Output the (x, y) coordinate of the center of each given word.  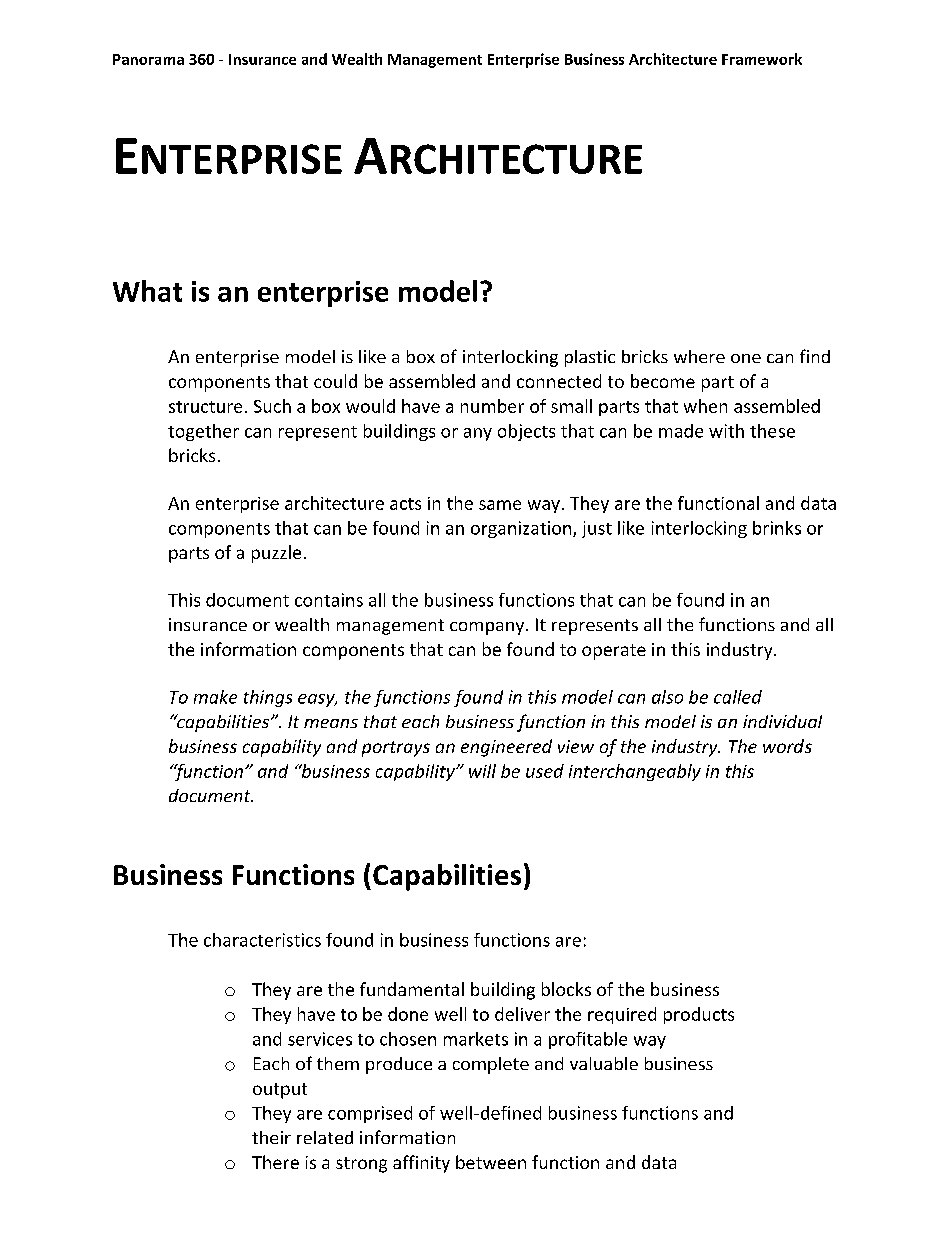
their (271, 1137)
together (203, 432)
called (738, 697)
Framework (762, 59)
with (726, 431)
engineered (506, 748)
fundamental (412, 989)
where (699, 356)
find (815, 356)
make (215, 697)
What (147, 291)
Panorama (148, 59)
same (500, 505)
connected (559, 381)
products (699, 1015)
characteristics (262, 940)
